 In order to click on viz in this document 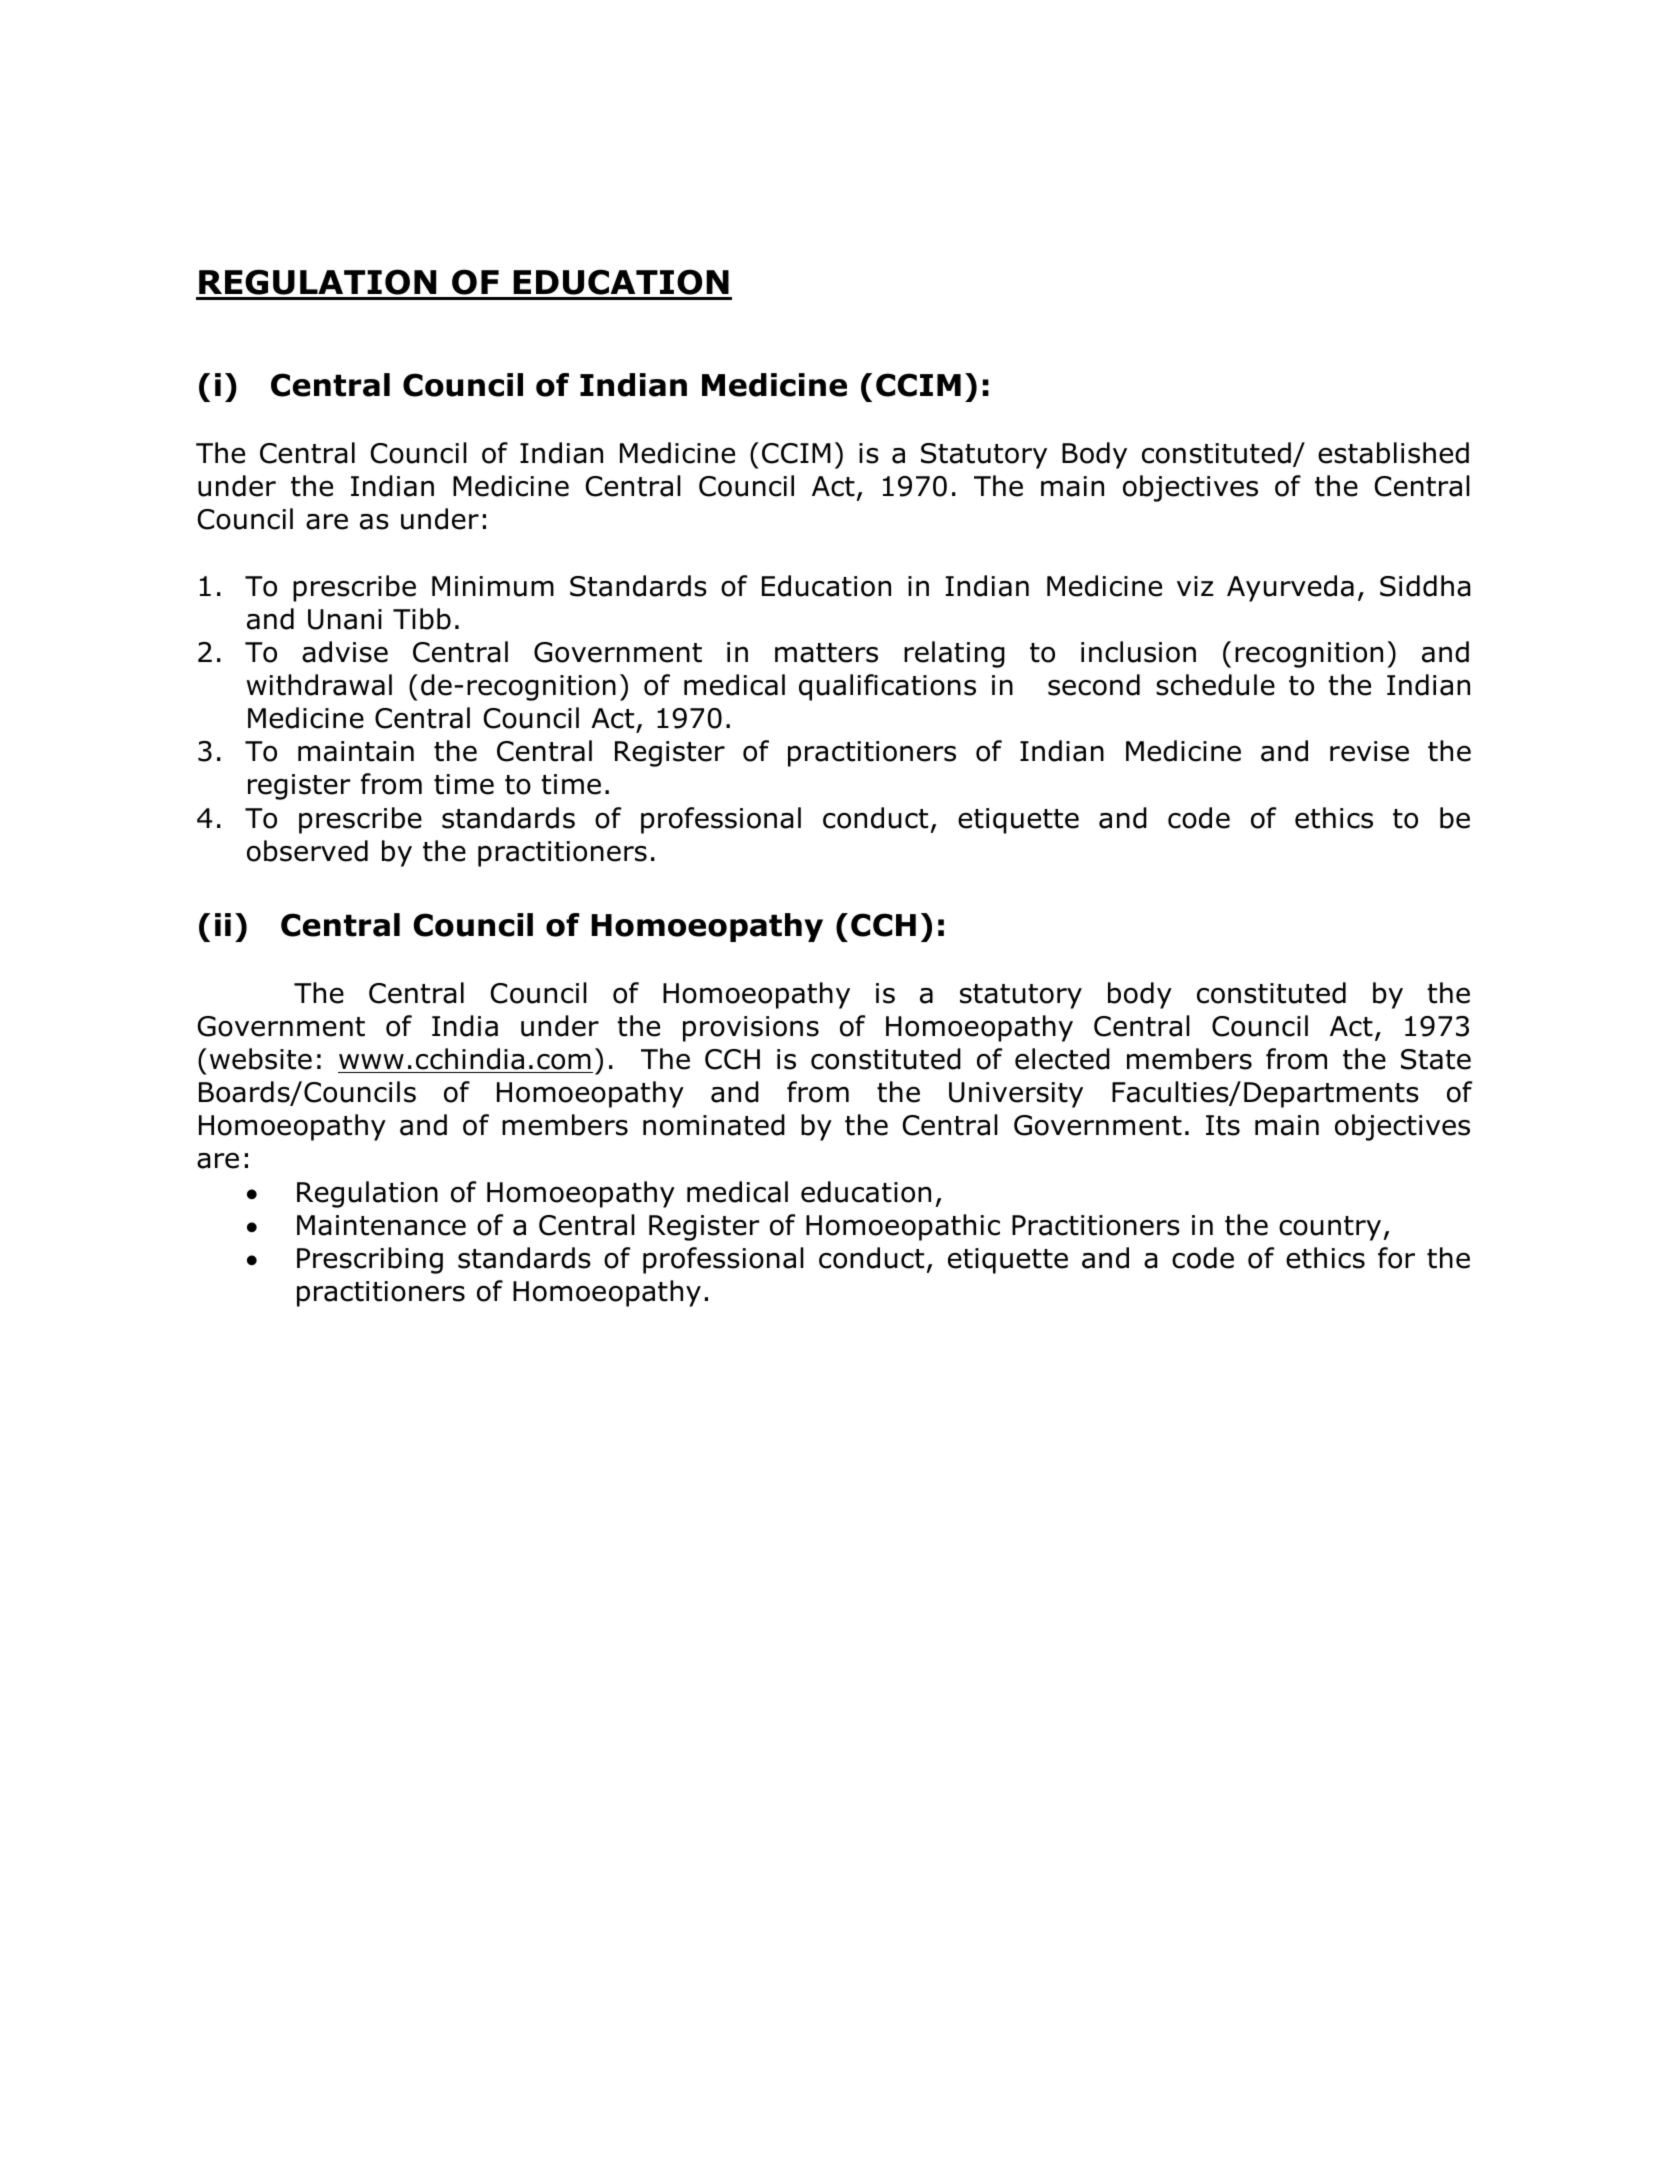, I will do `click(1195, 586)`.
